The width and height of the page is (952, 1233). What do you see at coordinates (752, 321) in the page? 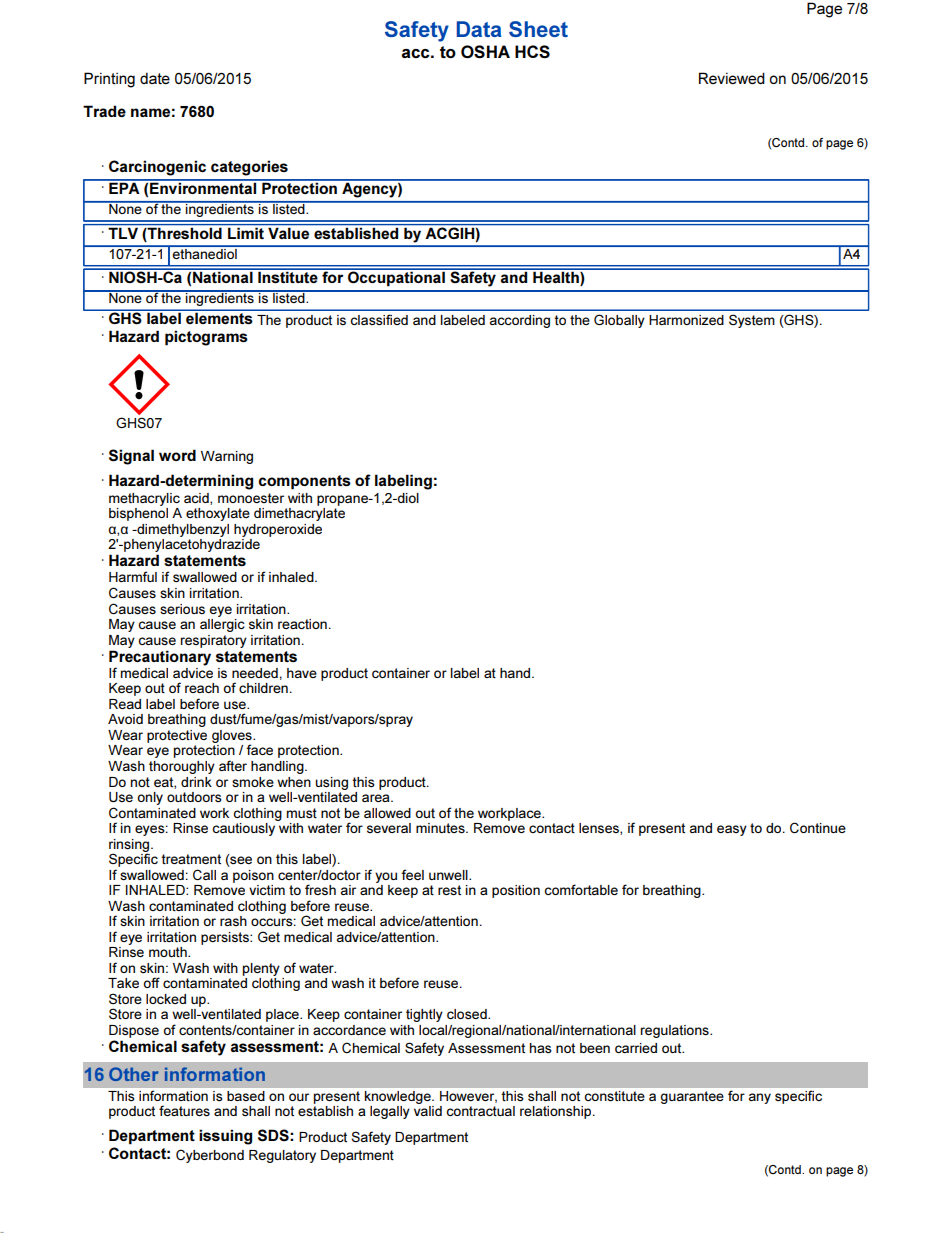
I see `System` at bounding box center [752, 321].
